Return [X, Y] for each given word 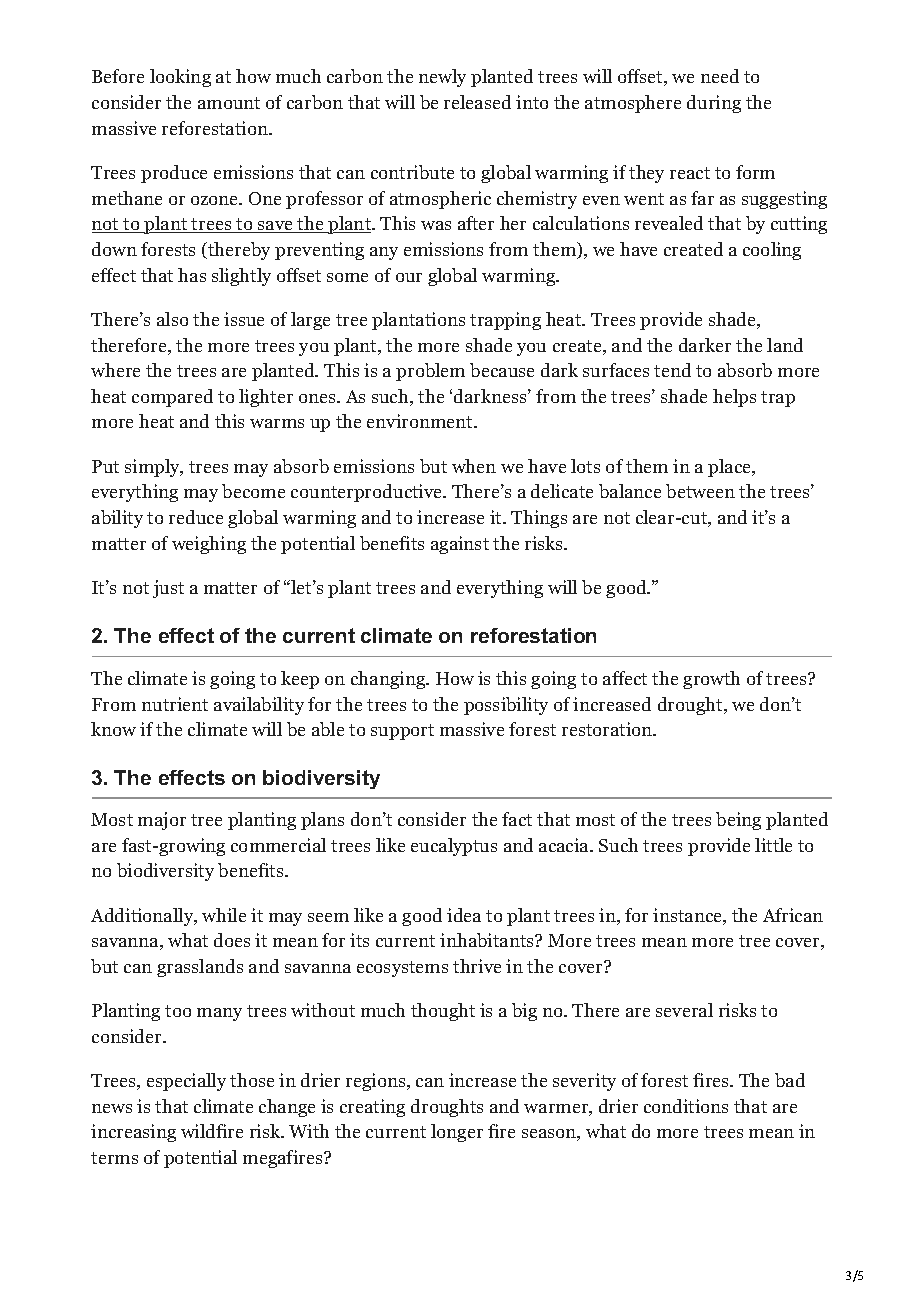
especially [186, 1082]
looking [180, 78]
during [714, 104]
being [738, 821]
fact [517, 819]
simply [153, 468]
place [730, 468]
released [477, 102]
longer [457, 1133]
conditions [686, 1106]
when [474, 466]
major [162, 821]
